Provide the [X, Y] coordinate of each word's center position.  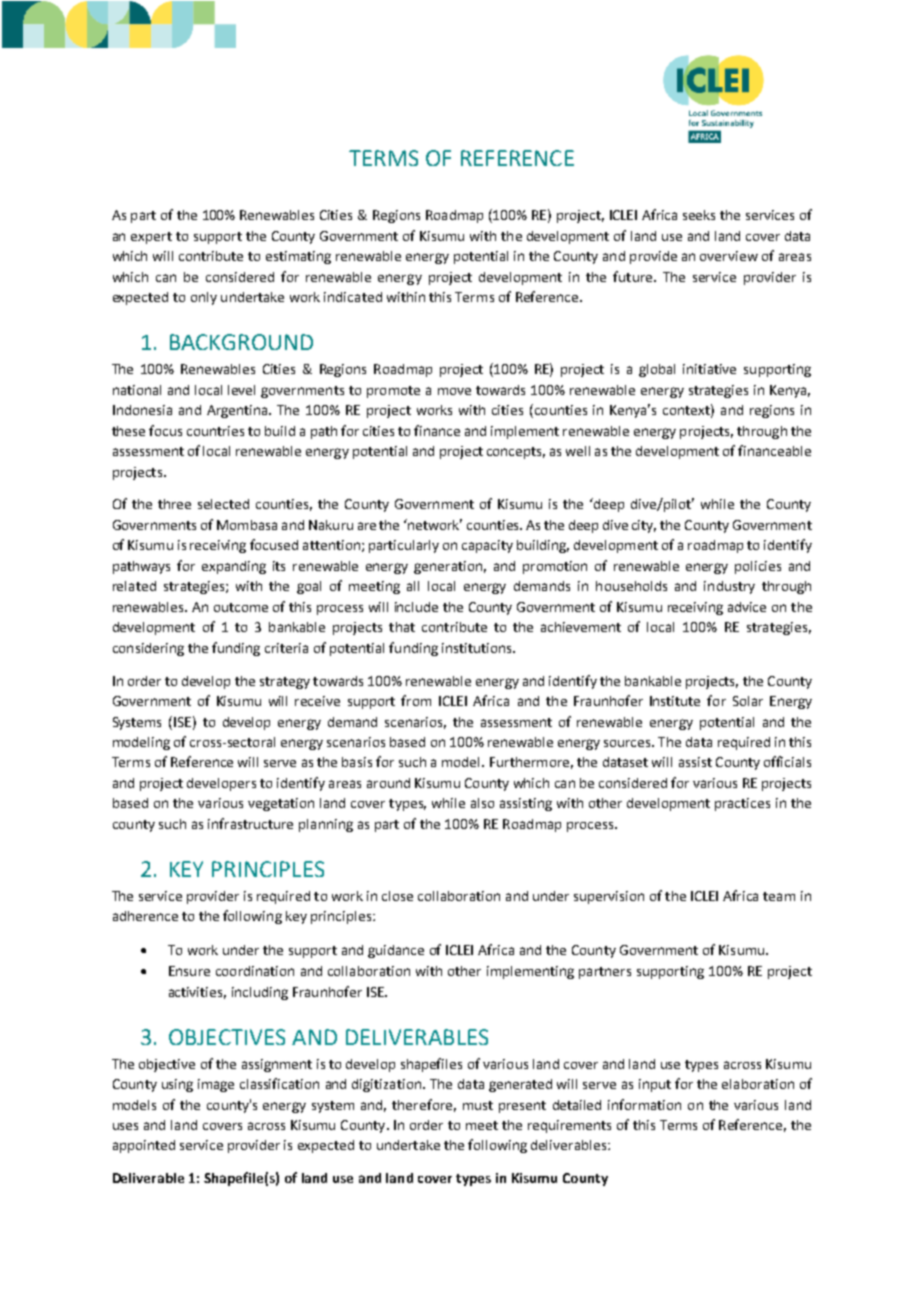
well [578, 451]
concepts [516, 453]
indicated [353, 297]
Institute [675, 701]
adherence [145, 916]
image [216, 1085]
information [644, 1104]
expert [151, 238]
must [478, 1105]
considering [148, 649]
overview [729, 256]
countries [215, 431]
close [397, 896]
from [416, 700]
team [779, 896]
